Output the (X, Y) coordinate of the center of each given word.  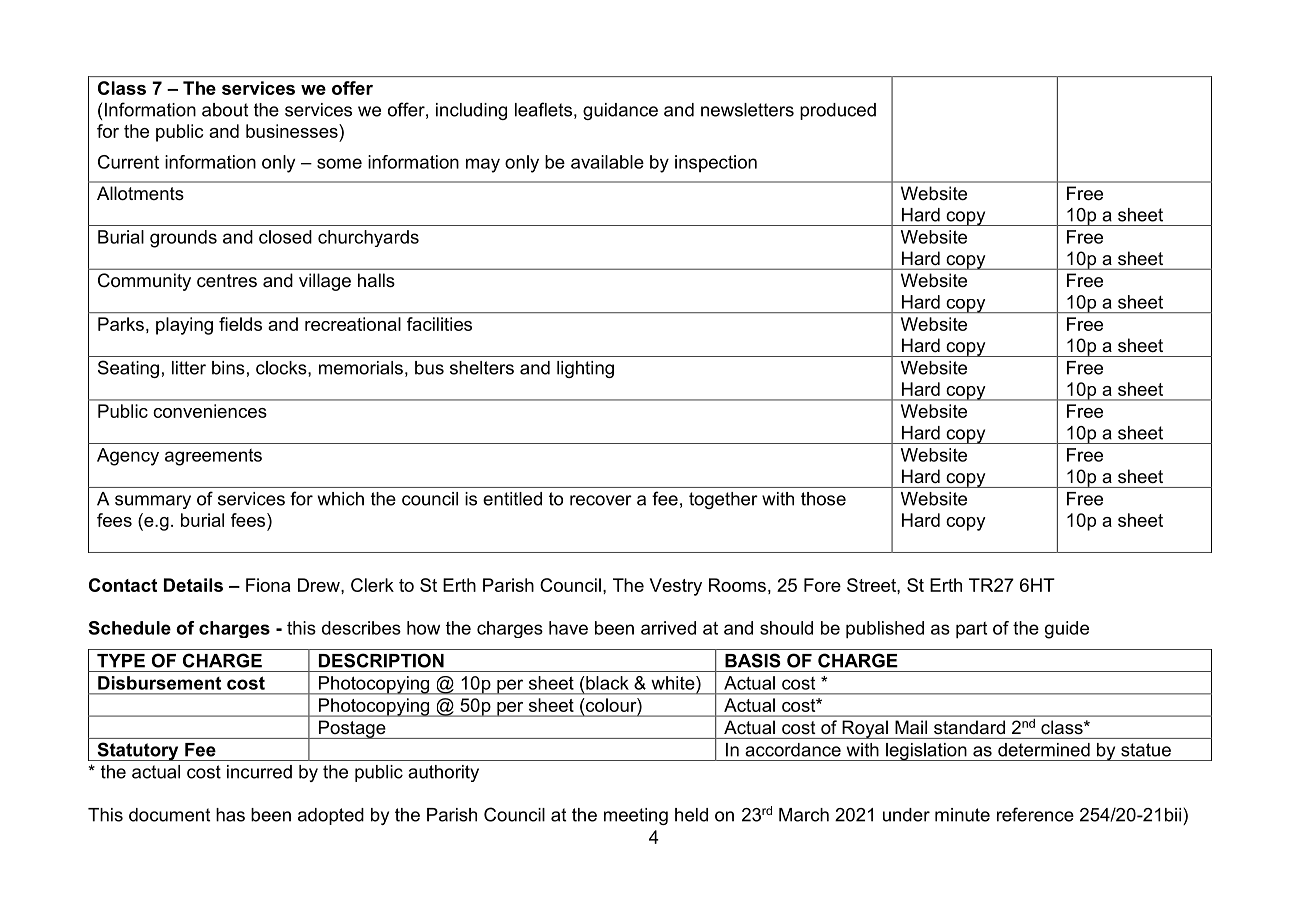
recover (601, 500)
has (230, 815)
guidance (620, 111)
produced (838, 111)
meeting (636, 816)
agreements (213, 457)
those (823, 499)
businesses (293, 131)
